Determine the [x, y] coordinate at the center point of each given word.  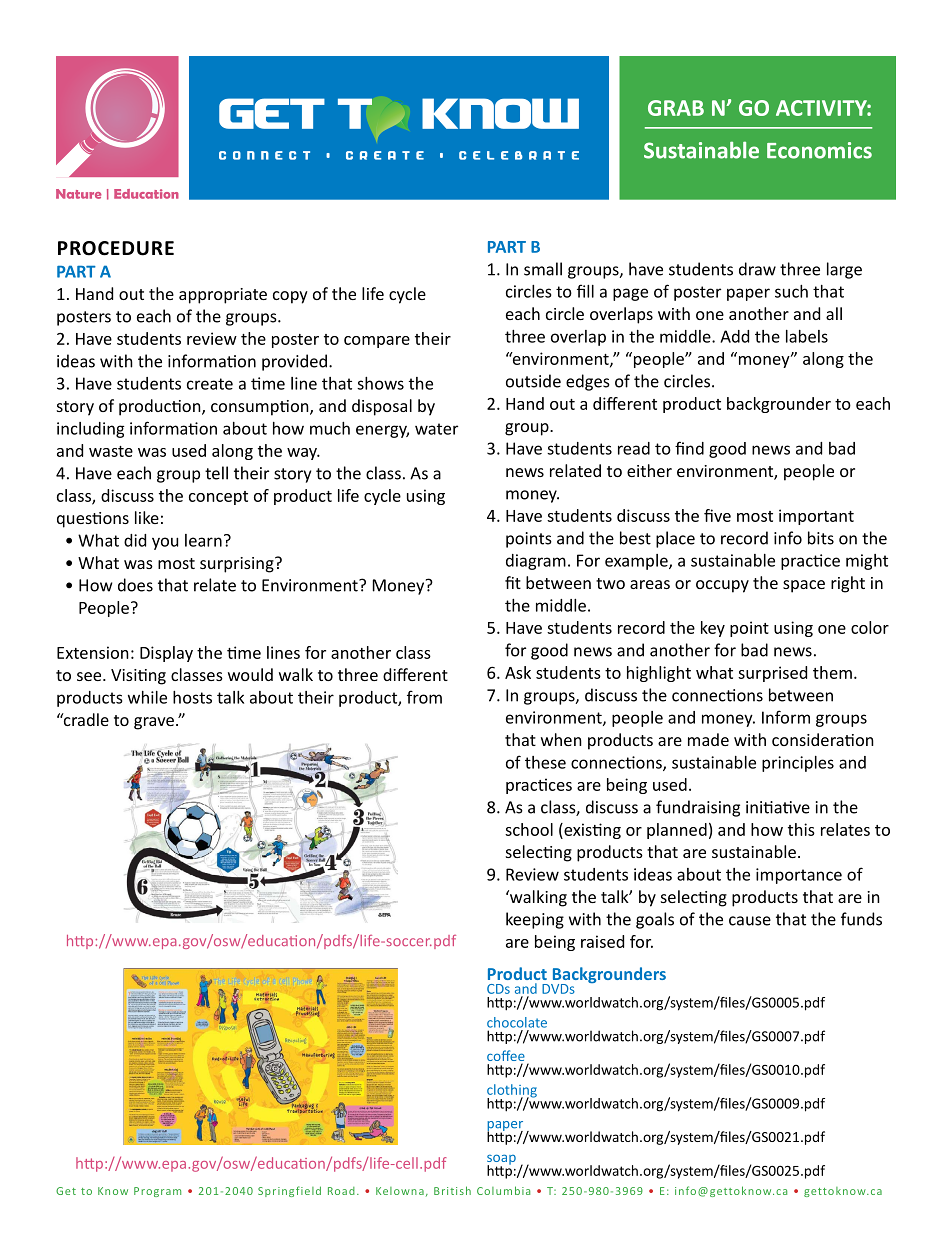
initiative [778, 807]
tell [216, 473]
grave [154, 723]
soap [501, 1160]
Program [157, 1192]
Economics [819, 150]
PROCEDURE [116, 248]
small [543, 269]
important [816, 517]
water [436, 429]
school [529, 829]
